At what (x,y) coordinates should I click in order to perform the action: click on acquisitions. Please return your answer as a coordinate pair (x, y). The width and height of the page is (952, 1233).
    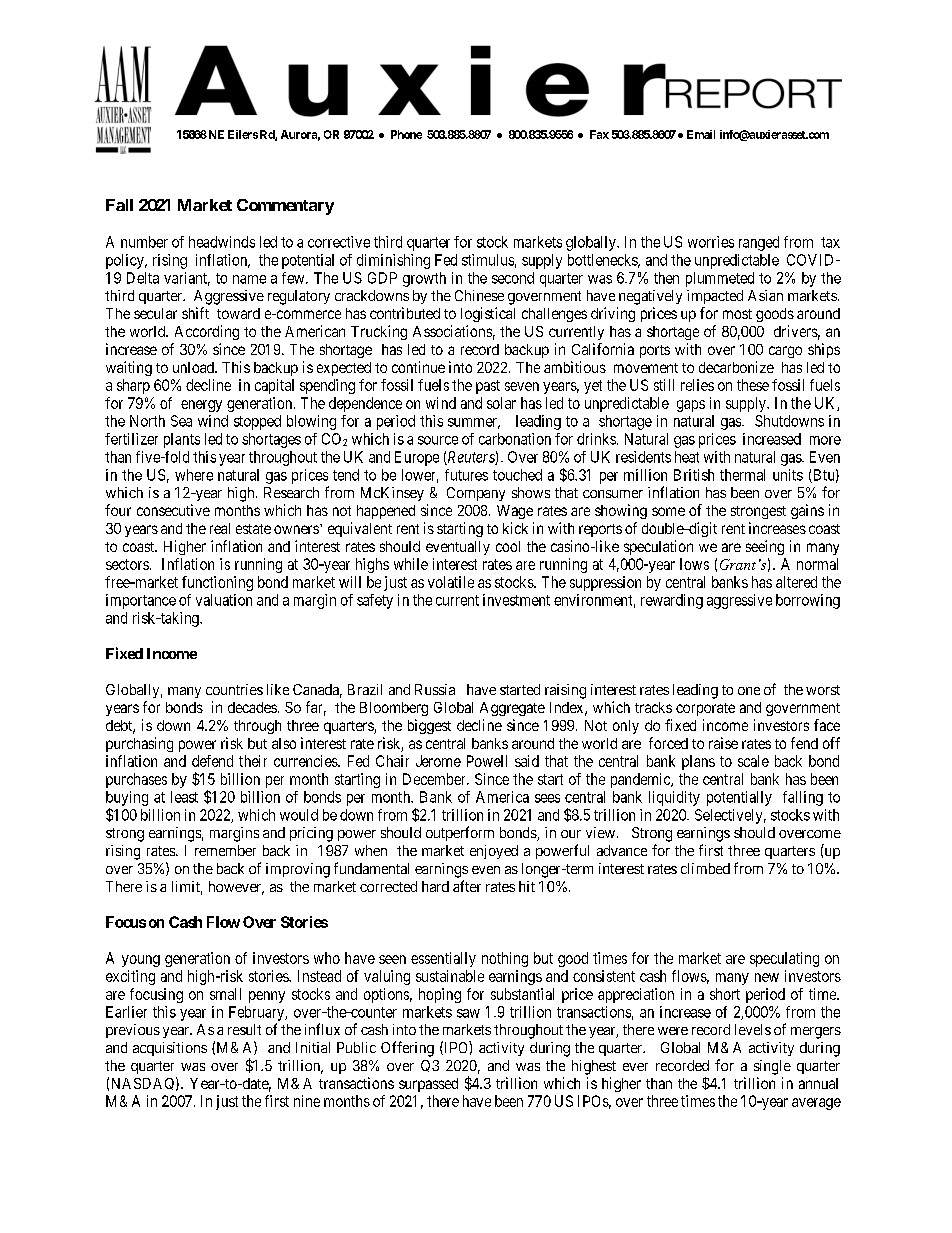
    Looking at the image, I should click on (170, 1049).
